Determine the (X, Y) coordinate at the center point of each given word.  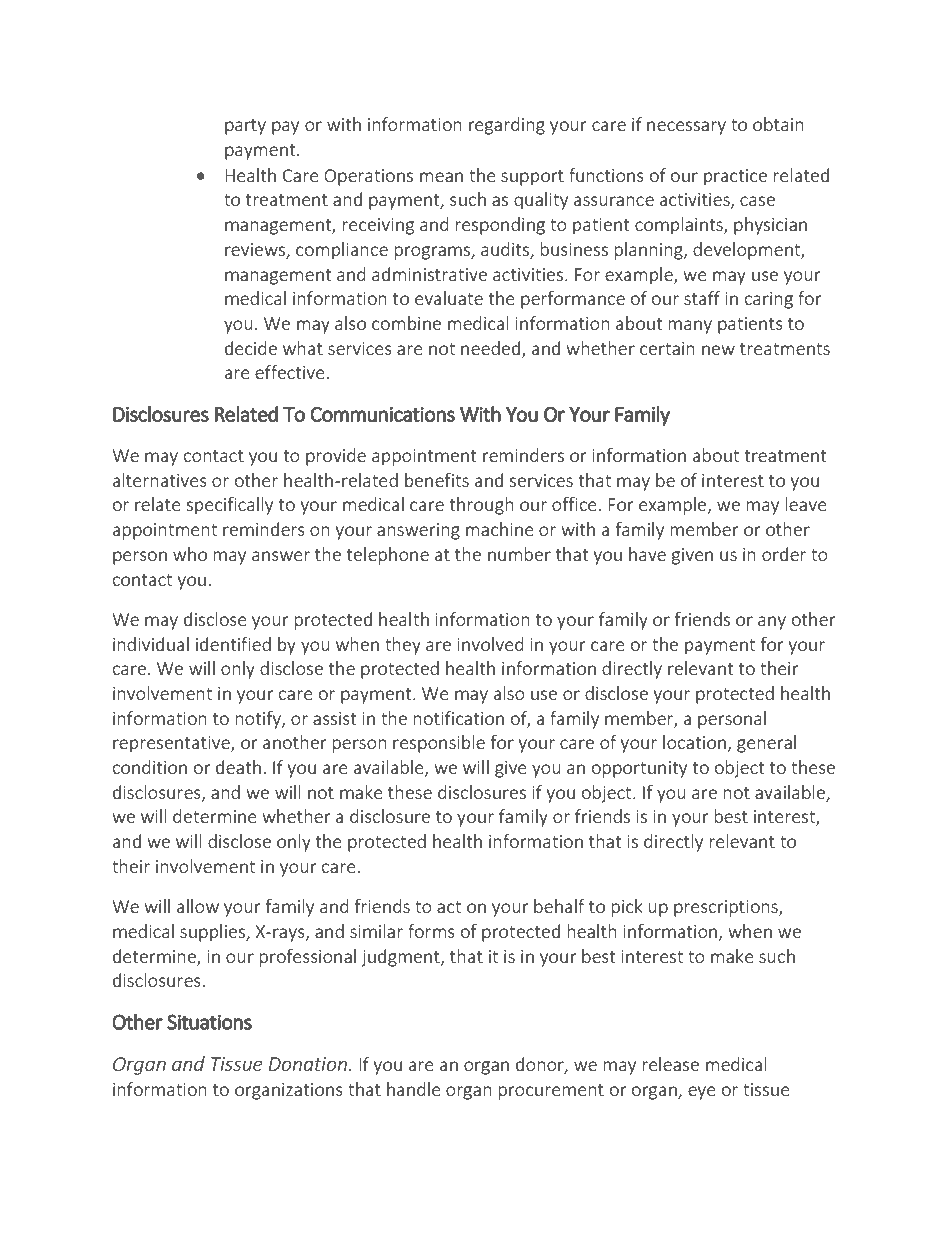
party (245, 127)
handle (414, 1089)
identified (233, 644)
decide (251, 348)
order (784, 554)
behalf (559, 906)
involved (490, 644)
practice (735, 177)
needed (490, 348)
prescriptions (727, 908)
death (238, 767)
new (718, 350)
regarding (507, 126)
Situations (209, 1022)
